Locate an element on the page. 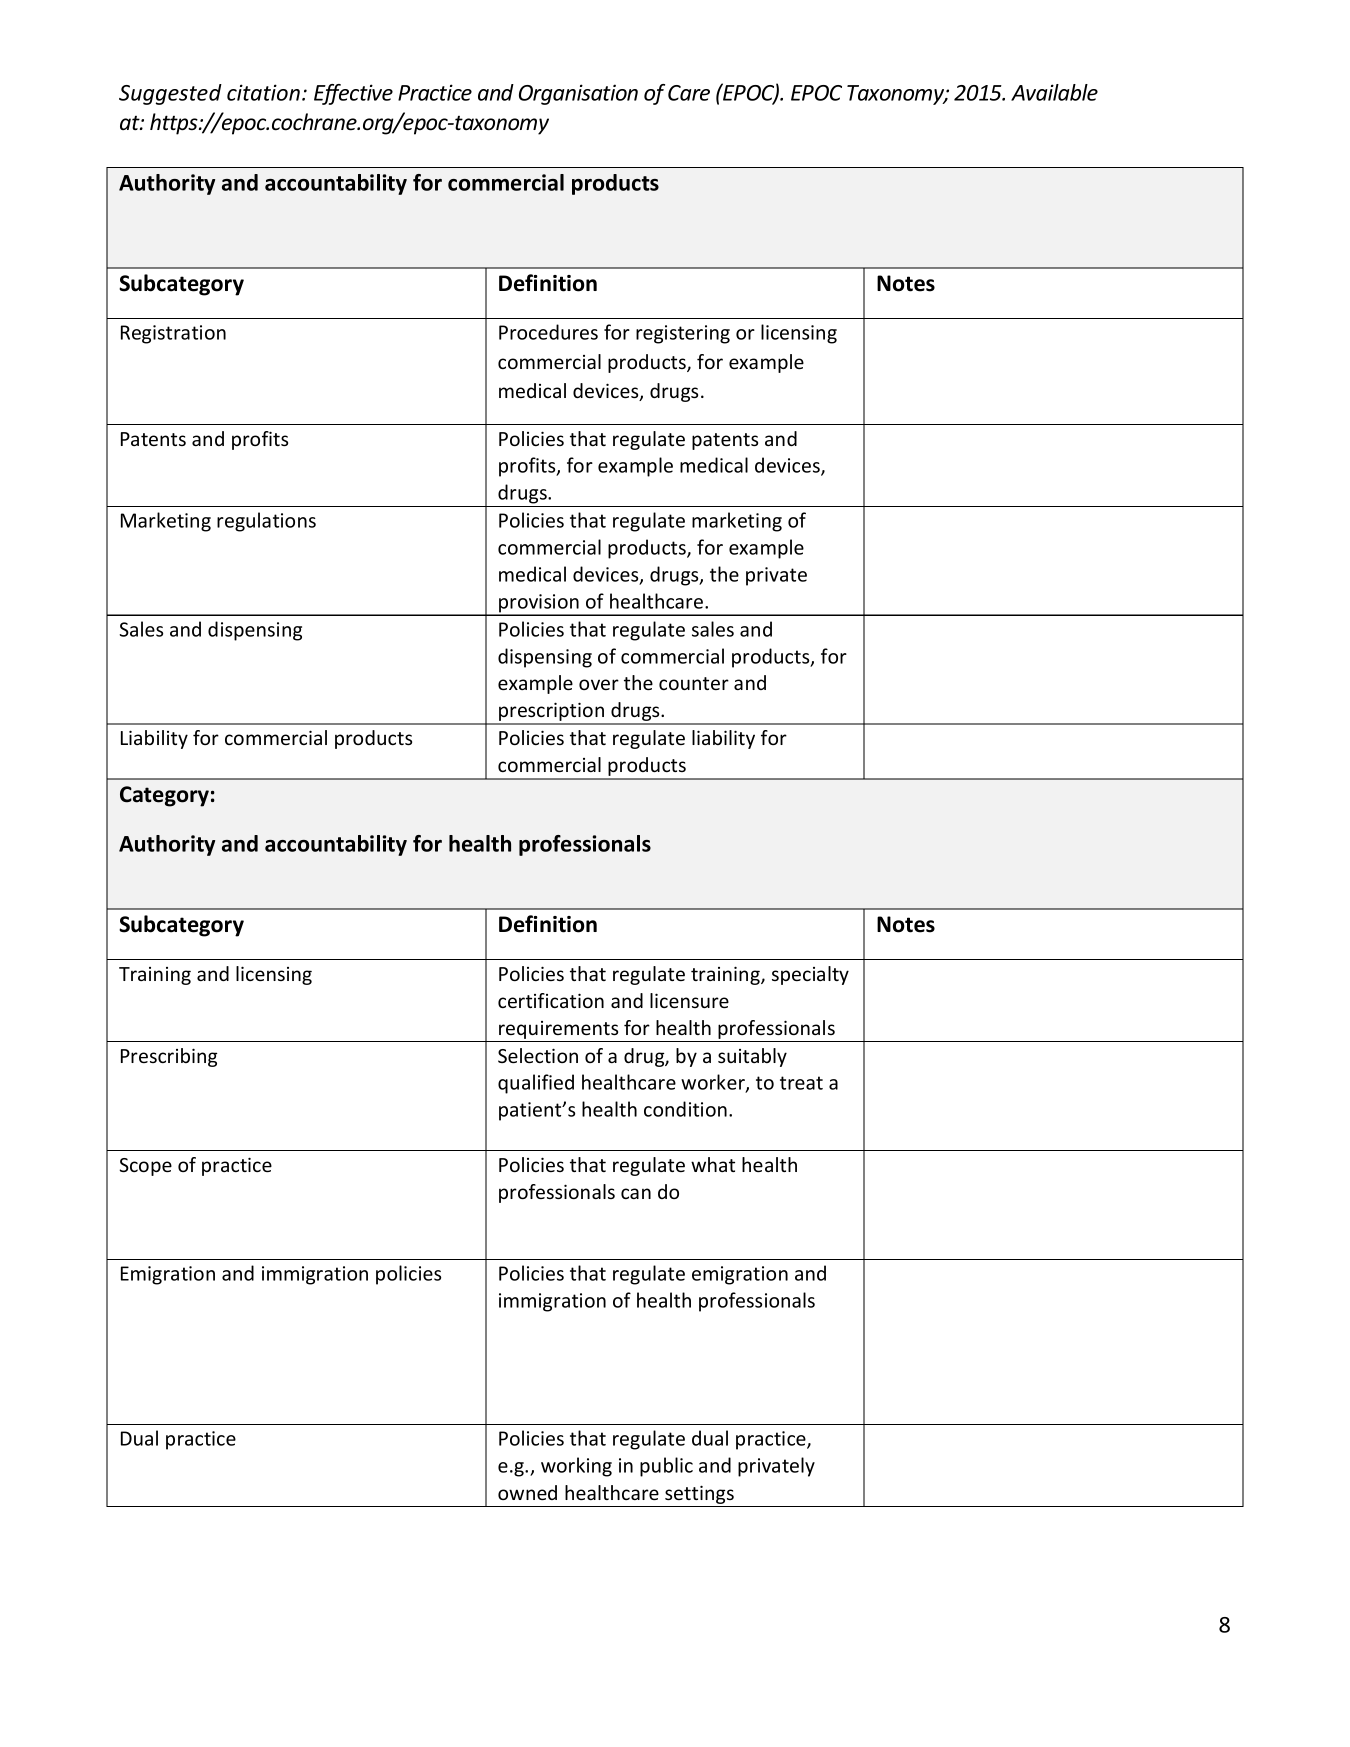 This image has height=1747, width=1350. registering is located at coordinates (683, 334).
